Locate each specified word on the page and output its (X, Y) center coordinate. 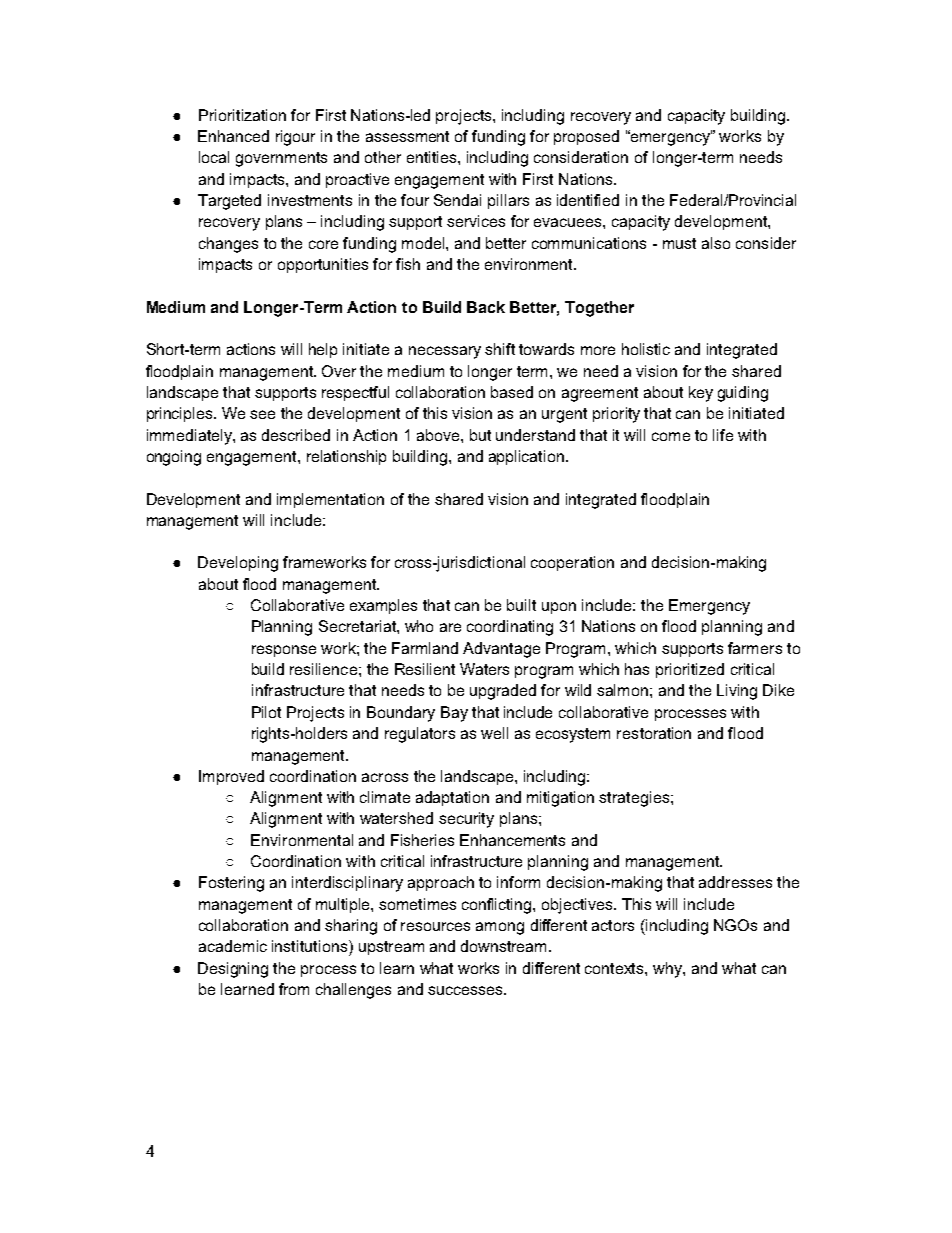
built (521, 605)
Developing (238, 564)
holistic (646, 349)
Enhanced (233, 136)
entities (433, 157)
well (494, 733)
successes (467, 990)
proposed (586, 137)
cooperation (572, 563)
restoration (654, 733)
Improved (231, 777)
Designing (233, 970)
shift (500, 349)
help (323, 350)
